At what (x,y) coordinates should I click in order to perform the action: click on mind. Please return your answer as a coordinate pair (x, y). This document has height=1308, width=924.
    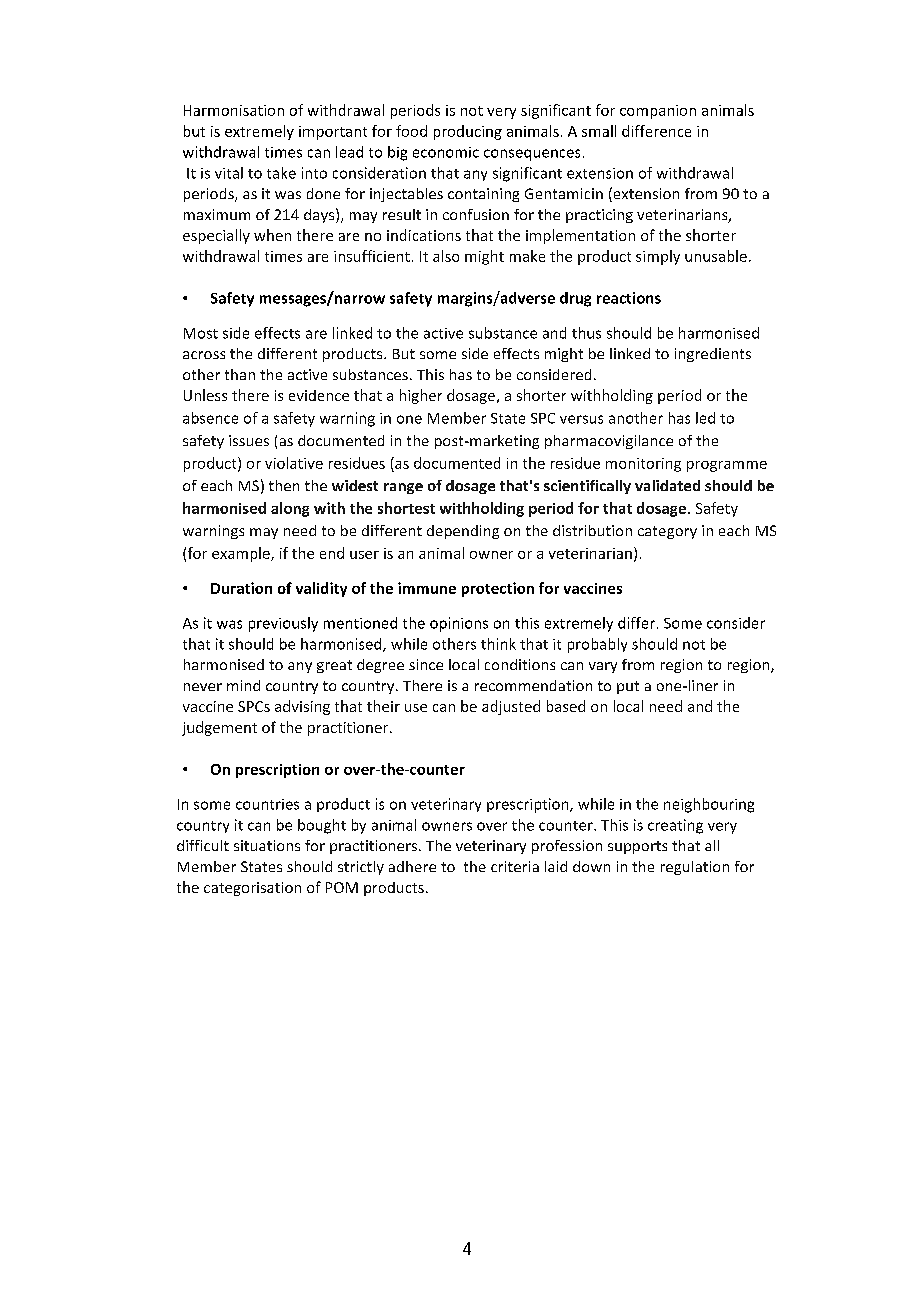
    Looking at the image, I should click on (243, 685).
